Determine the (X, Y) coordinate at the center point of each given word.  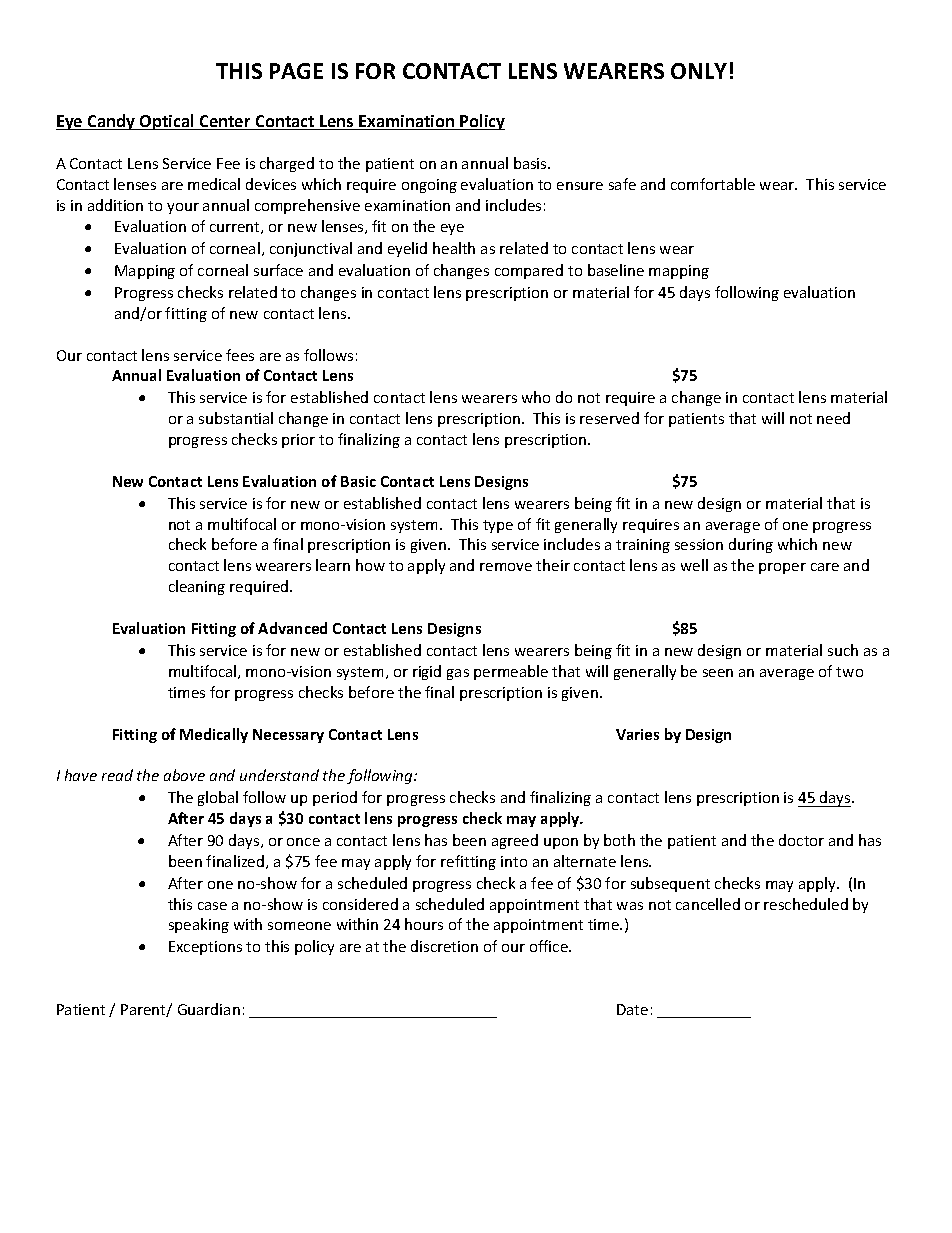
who (536, 397)
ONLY (699, 71)
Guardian (209, 1009)
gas (458, 674)
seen (718, 673)
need (833, 418)
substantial (236, 418)
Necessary (288, 736)
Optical (167, 122)
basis (531, 163)
